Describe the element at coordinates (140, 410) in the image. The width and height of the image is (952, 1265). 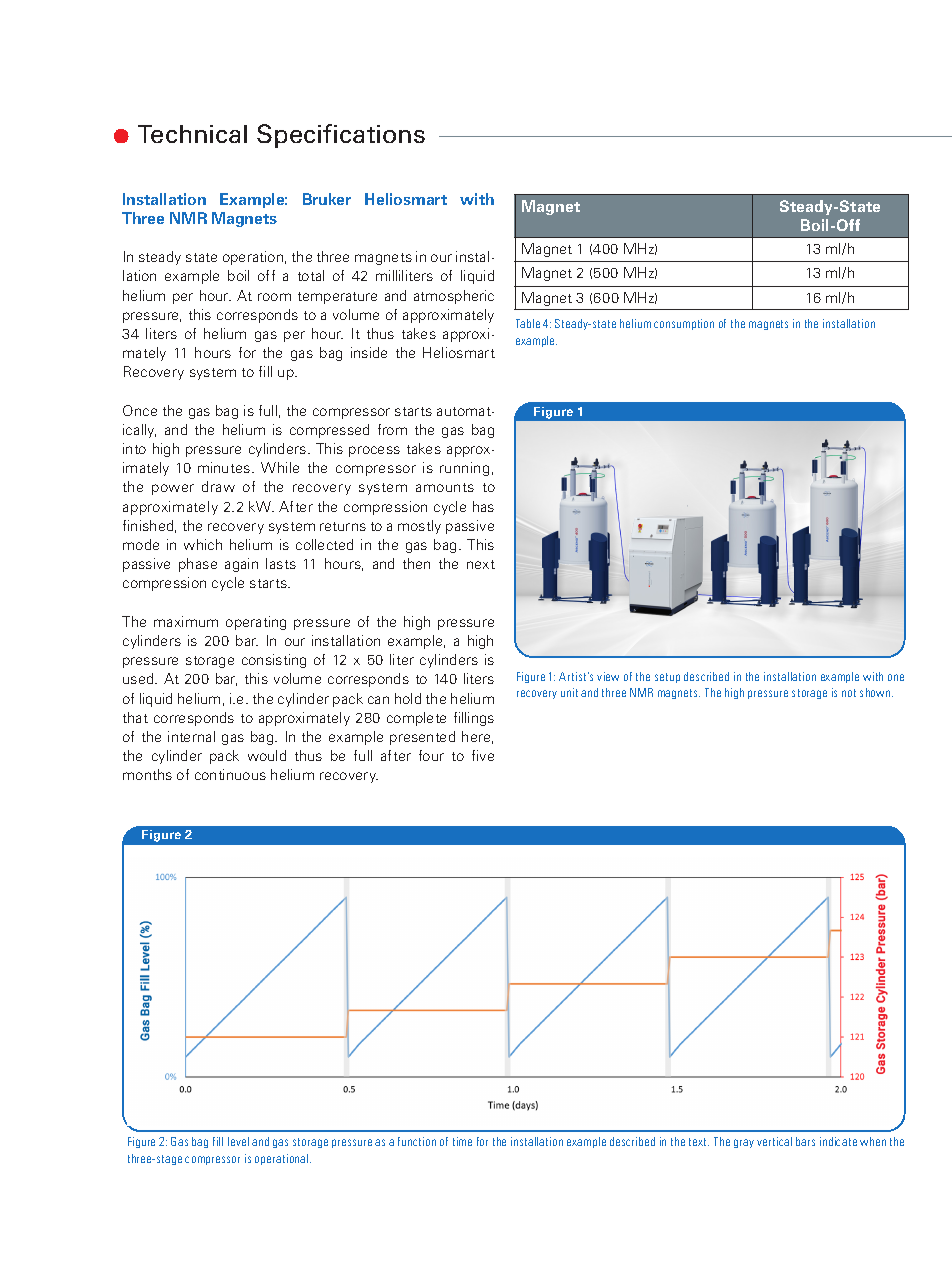
I see `Once` at that location.
